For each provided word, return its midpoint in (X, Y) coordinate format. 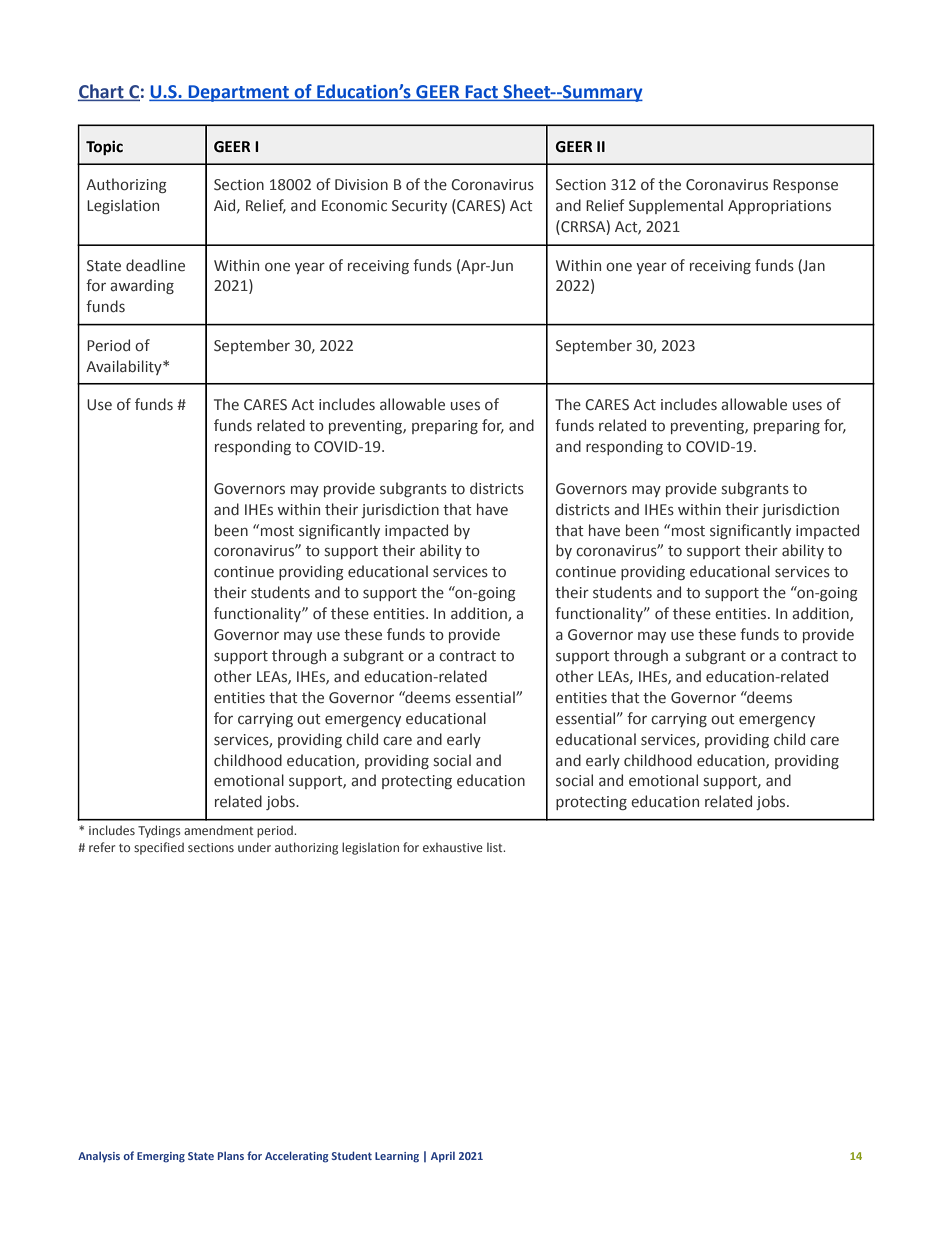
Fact (481, 93)
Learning (397, 1157)
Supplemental (676, 206)
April (443, 1156)
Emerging (161, 1157)
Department (239, 93)
